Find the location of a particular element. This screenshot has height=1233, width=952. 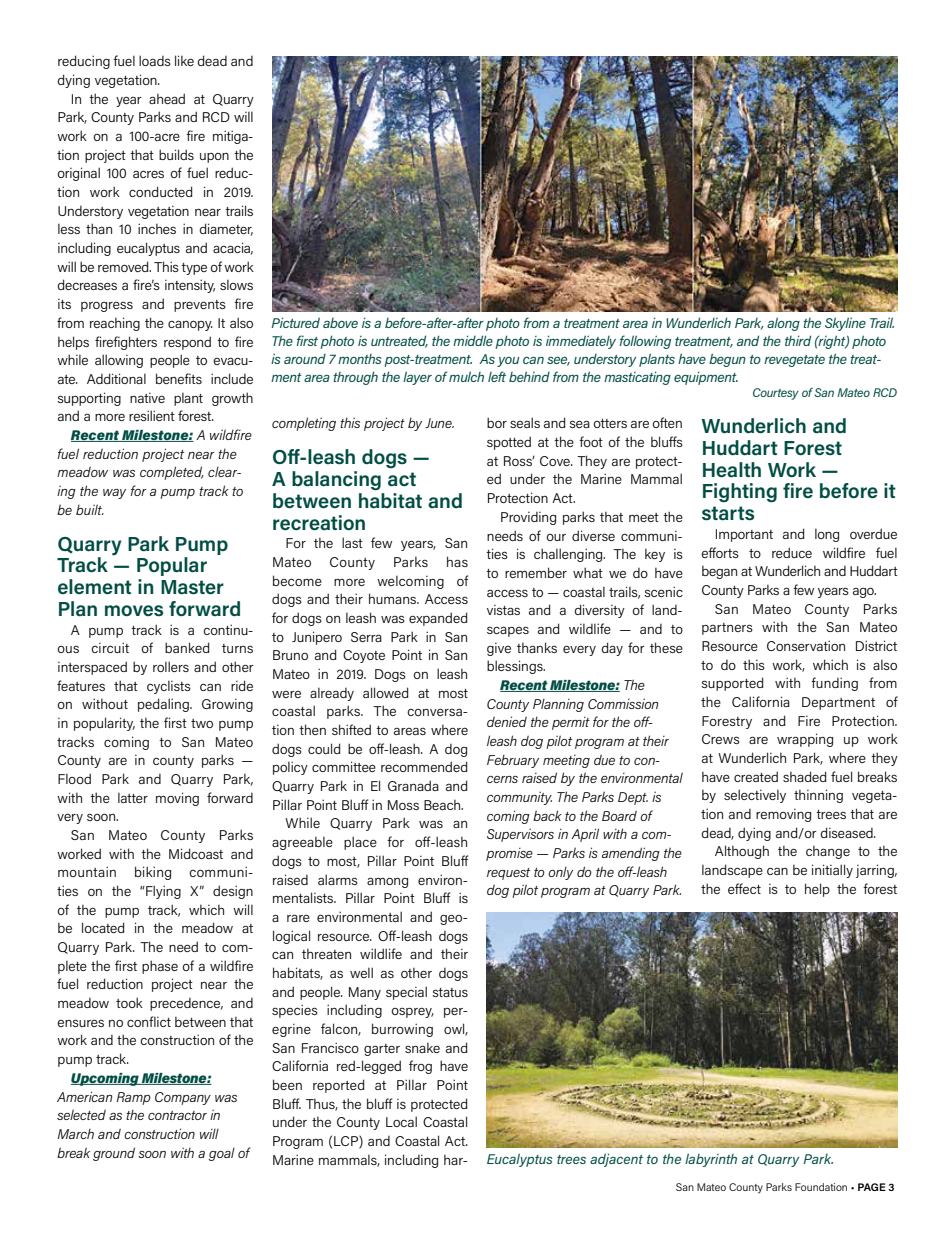

PAGE is located at coordinates (872, 1187).
